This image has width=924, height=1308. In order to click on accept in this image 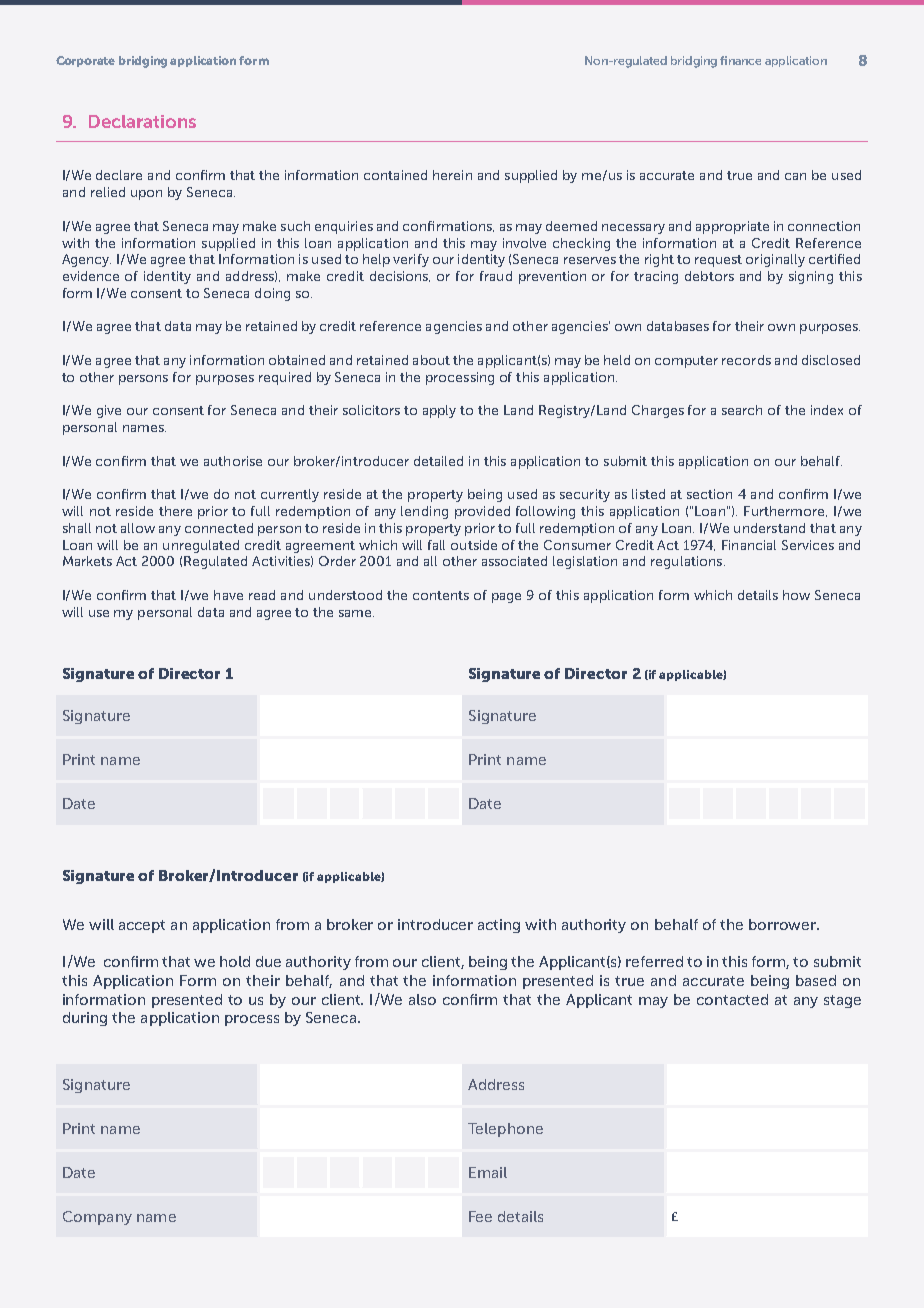, I will do `click(142, 926)`.
